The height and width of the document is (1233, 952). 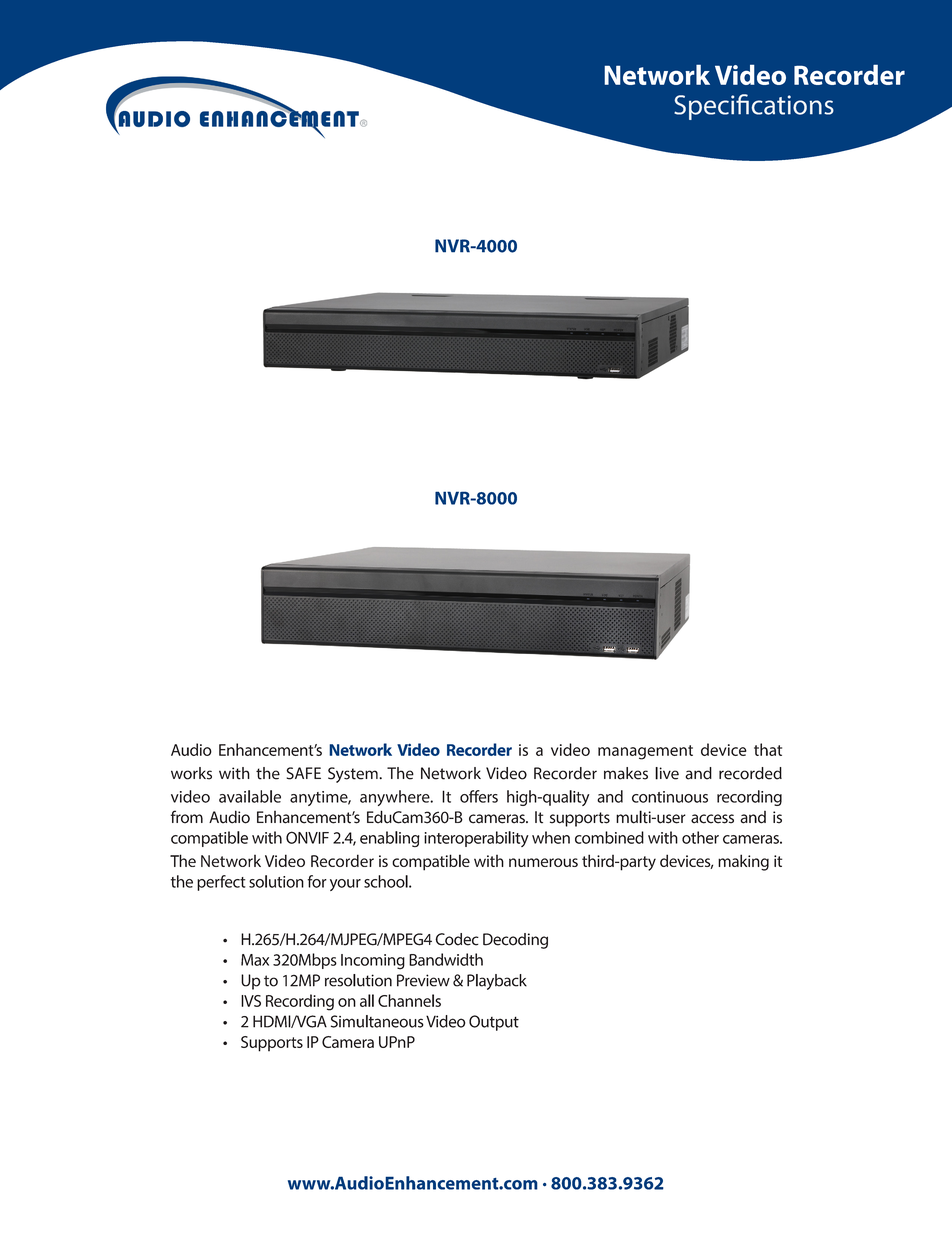 I want to click on SAFE, so click(x=303, y=773).
